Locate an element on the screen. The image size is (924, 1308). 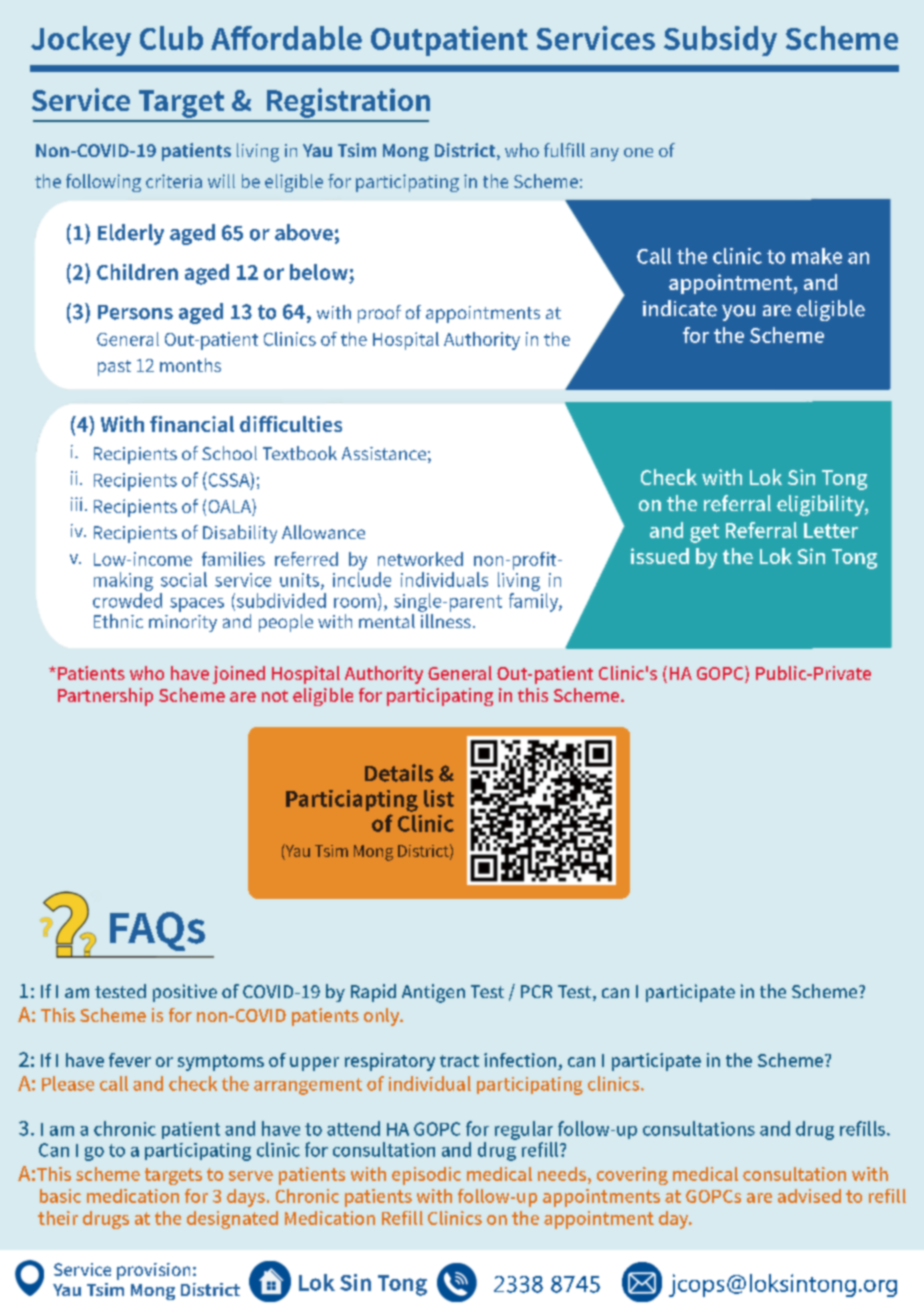
issued is located at coordinates (660, 556).
